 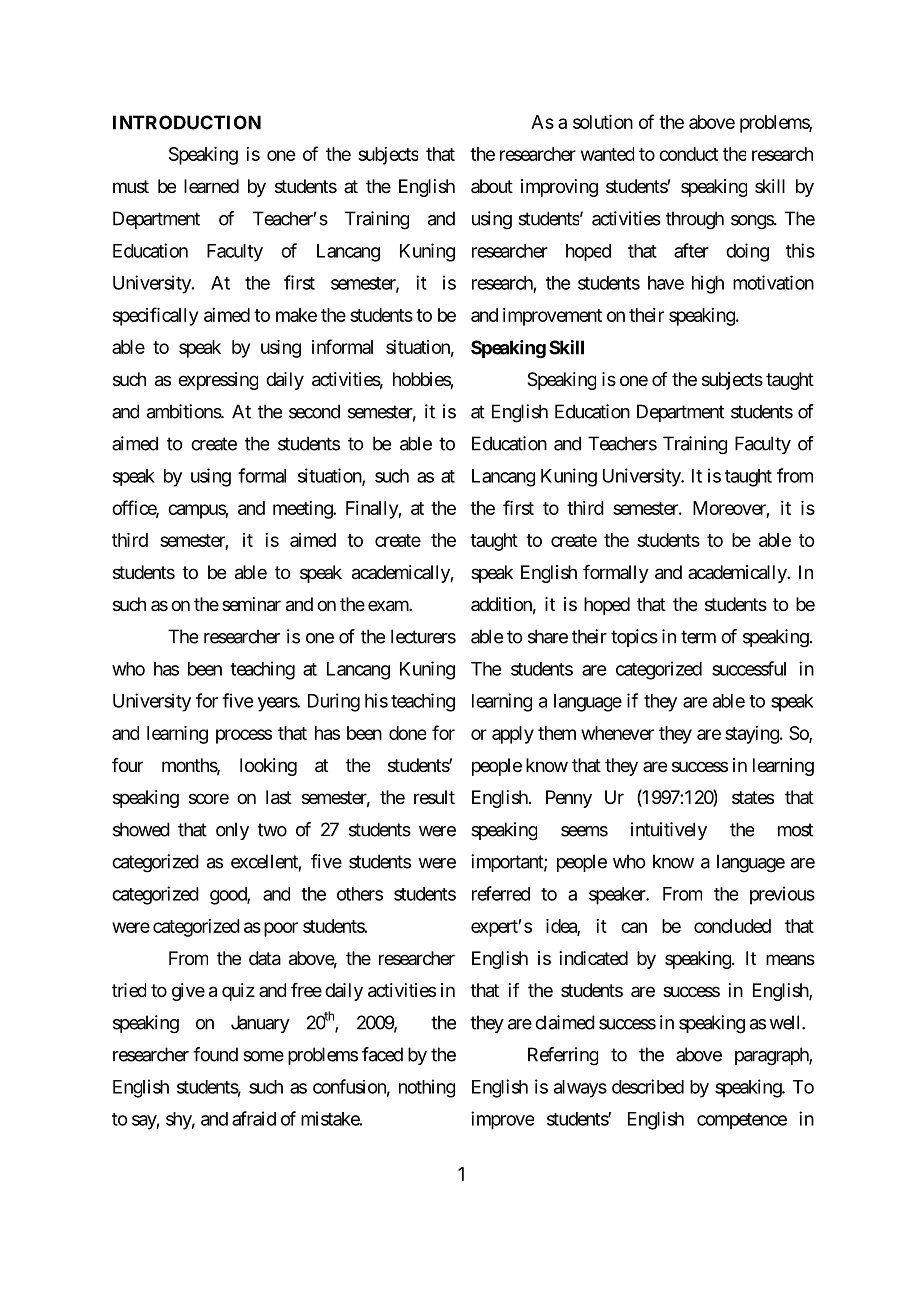 What do you see at coordinates (688, 154) in the document?
I see `conduct` at bounding box center [688, 154].
